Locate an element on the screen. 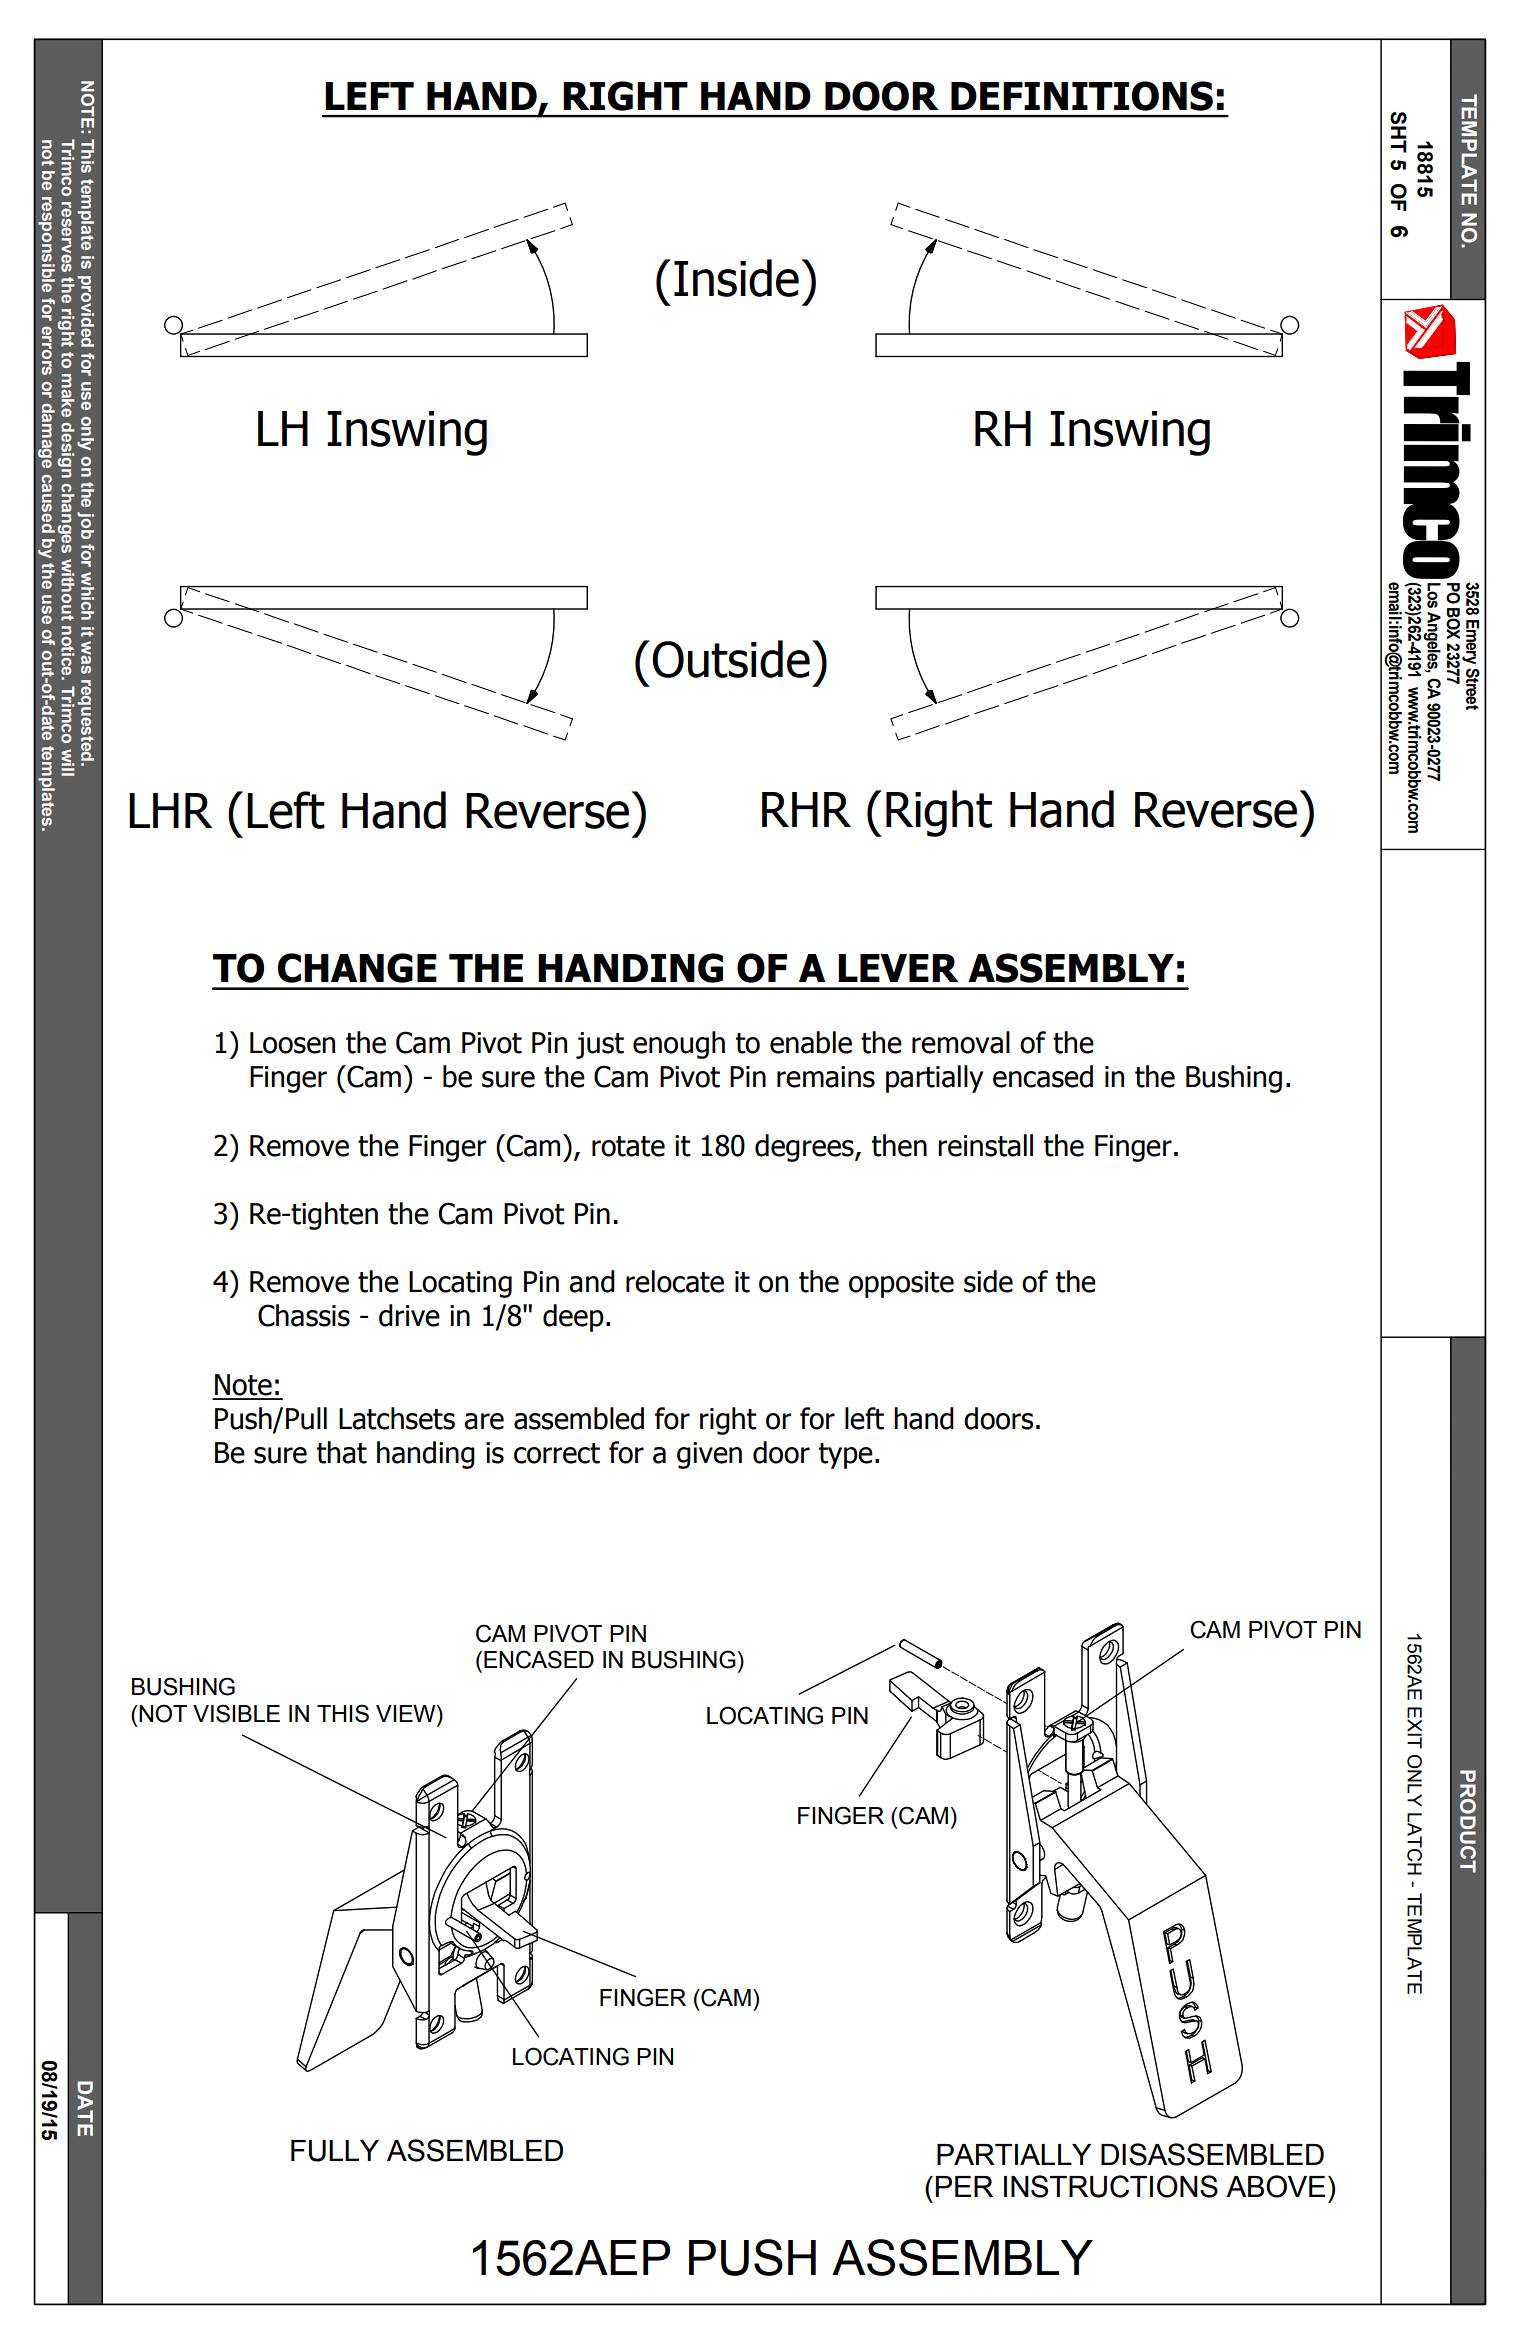  LHR is located at coordinates (170, 810).
